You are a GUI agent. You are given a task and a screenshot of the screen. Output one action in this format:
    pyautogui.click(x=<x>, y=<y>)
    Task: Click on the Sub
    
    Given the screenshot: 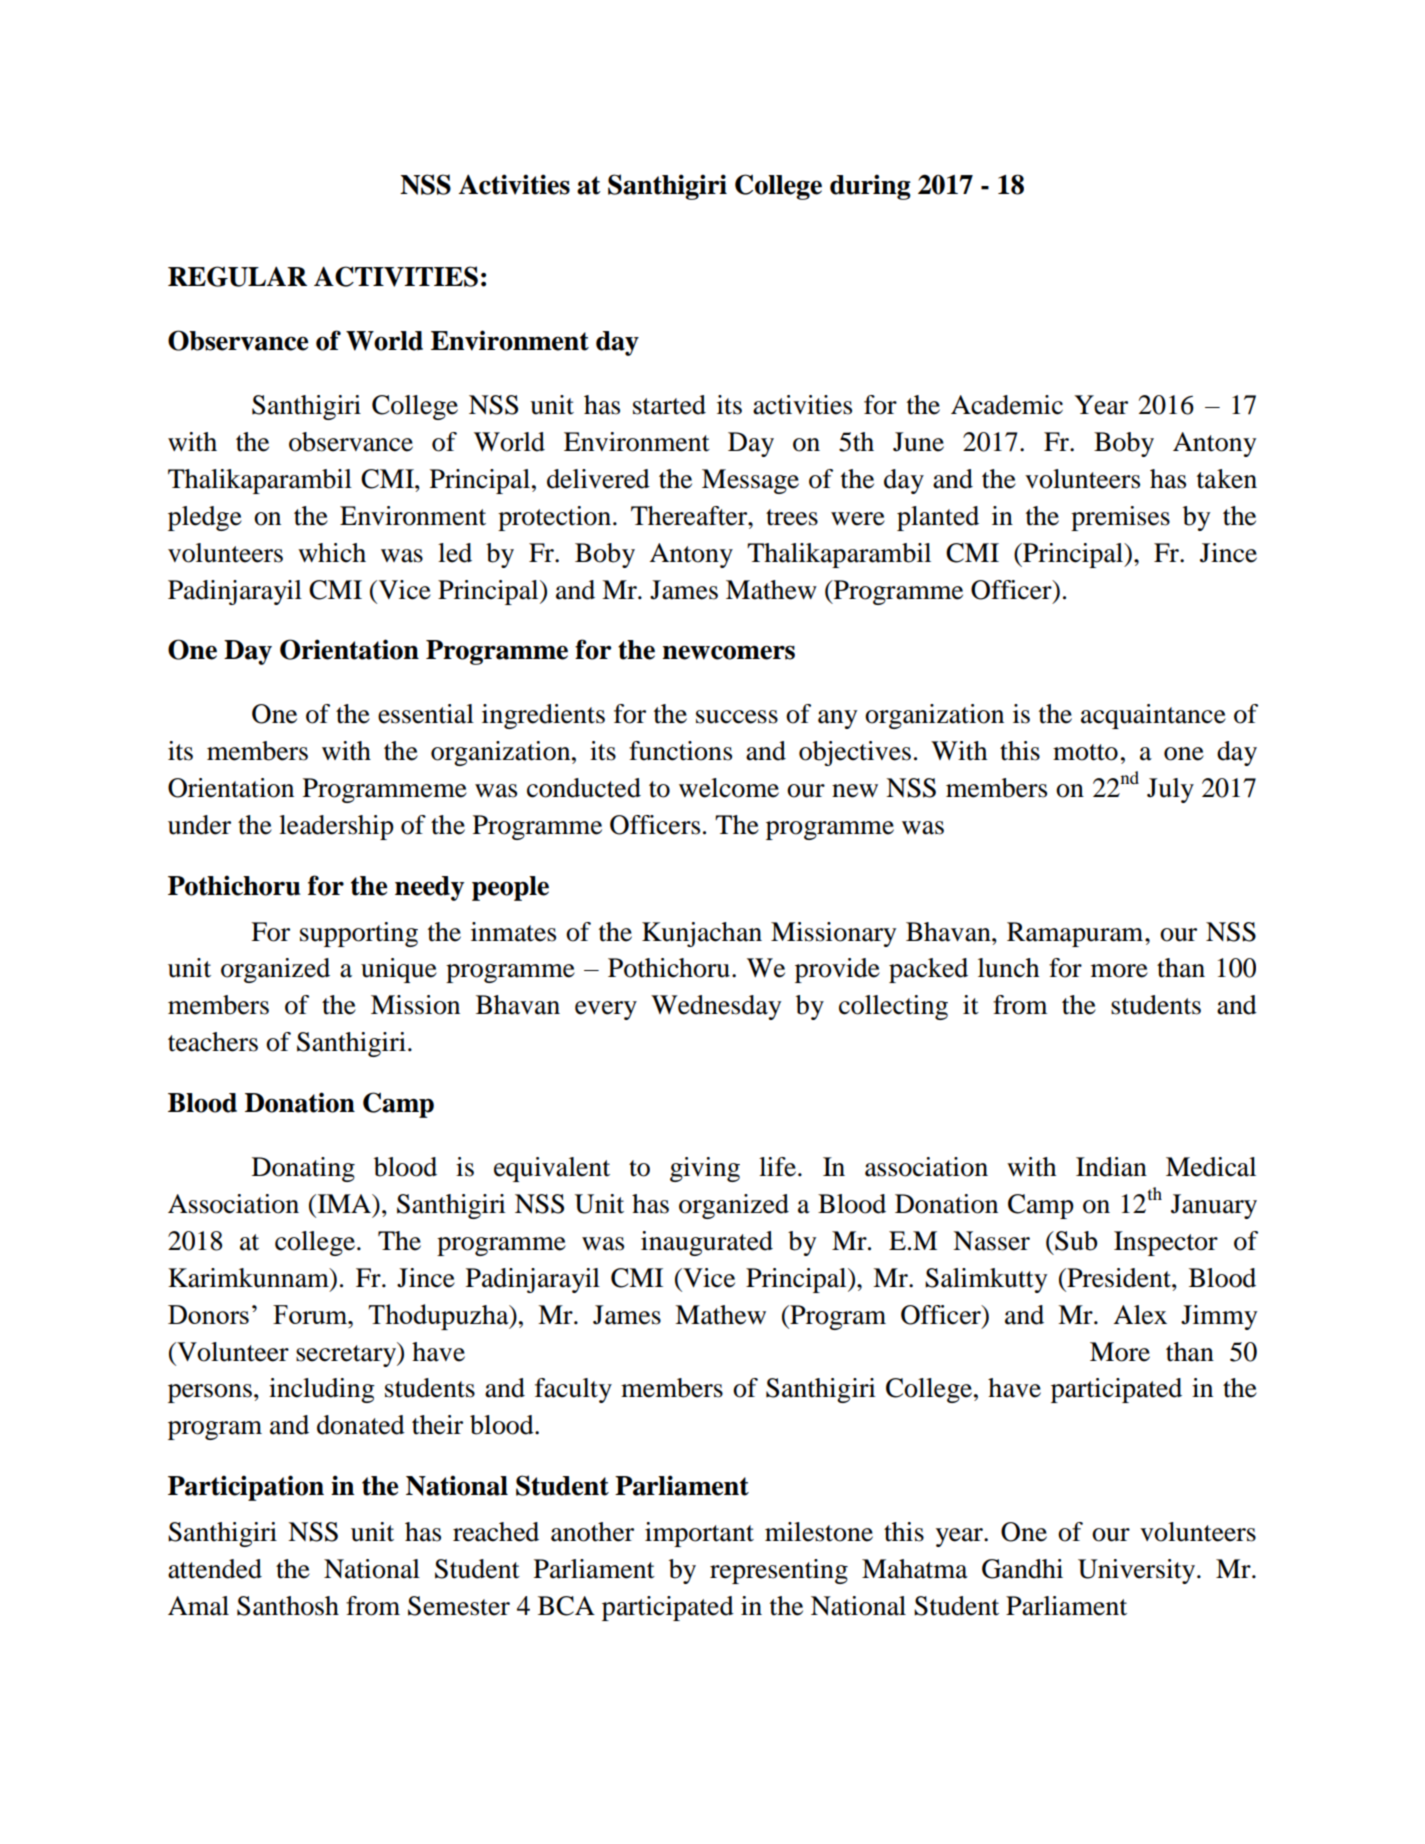 What is the action you would take?
    pyautogui.click(x=1075, y=1241)
